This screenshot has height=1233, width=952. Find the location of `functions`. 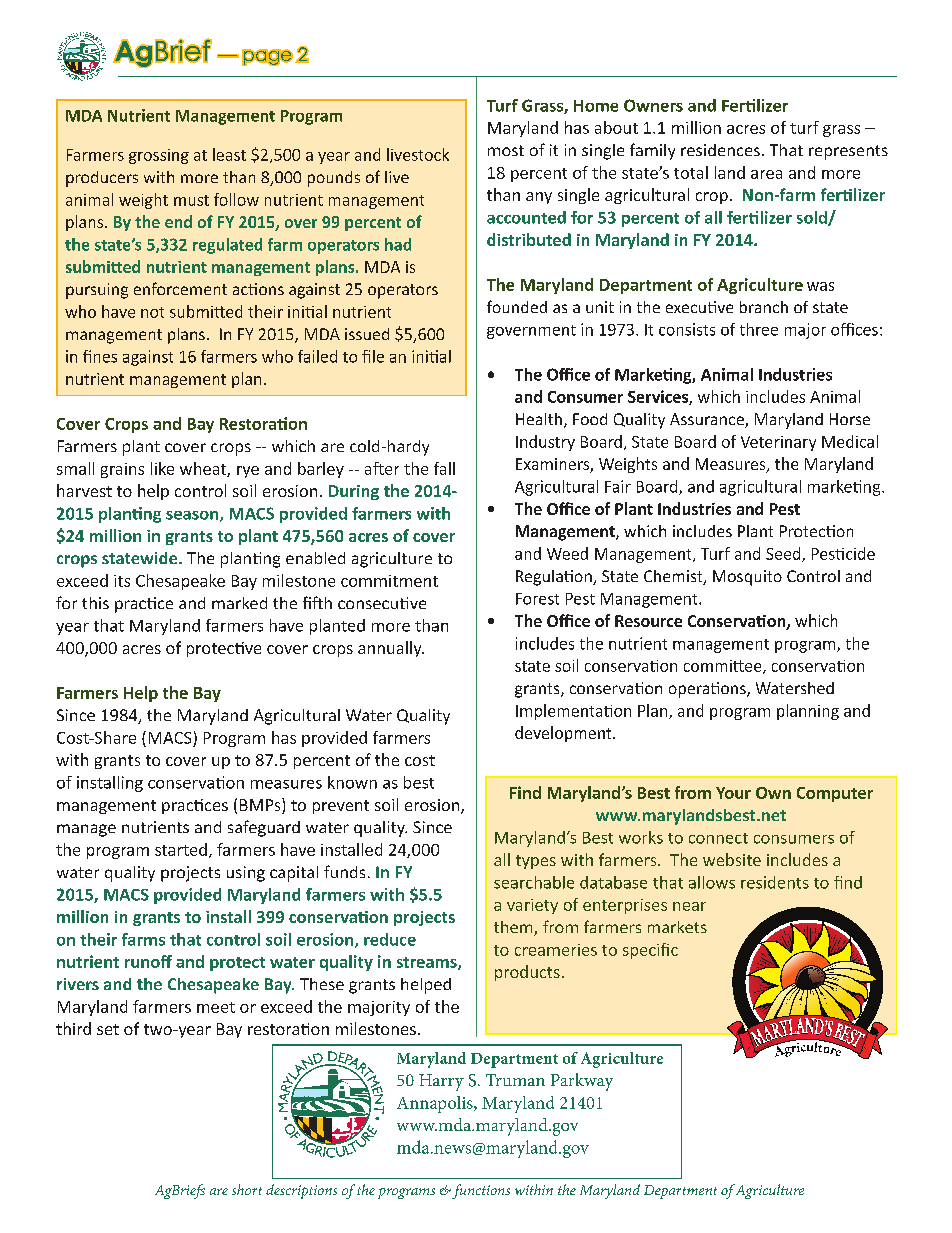

functions is located at coordinates (480, 1191).
